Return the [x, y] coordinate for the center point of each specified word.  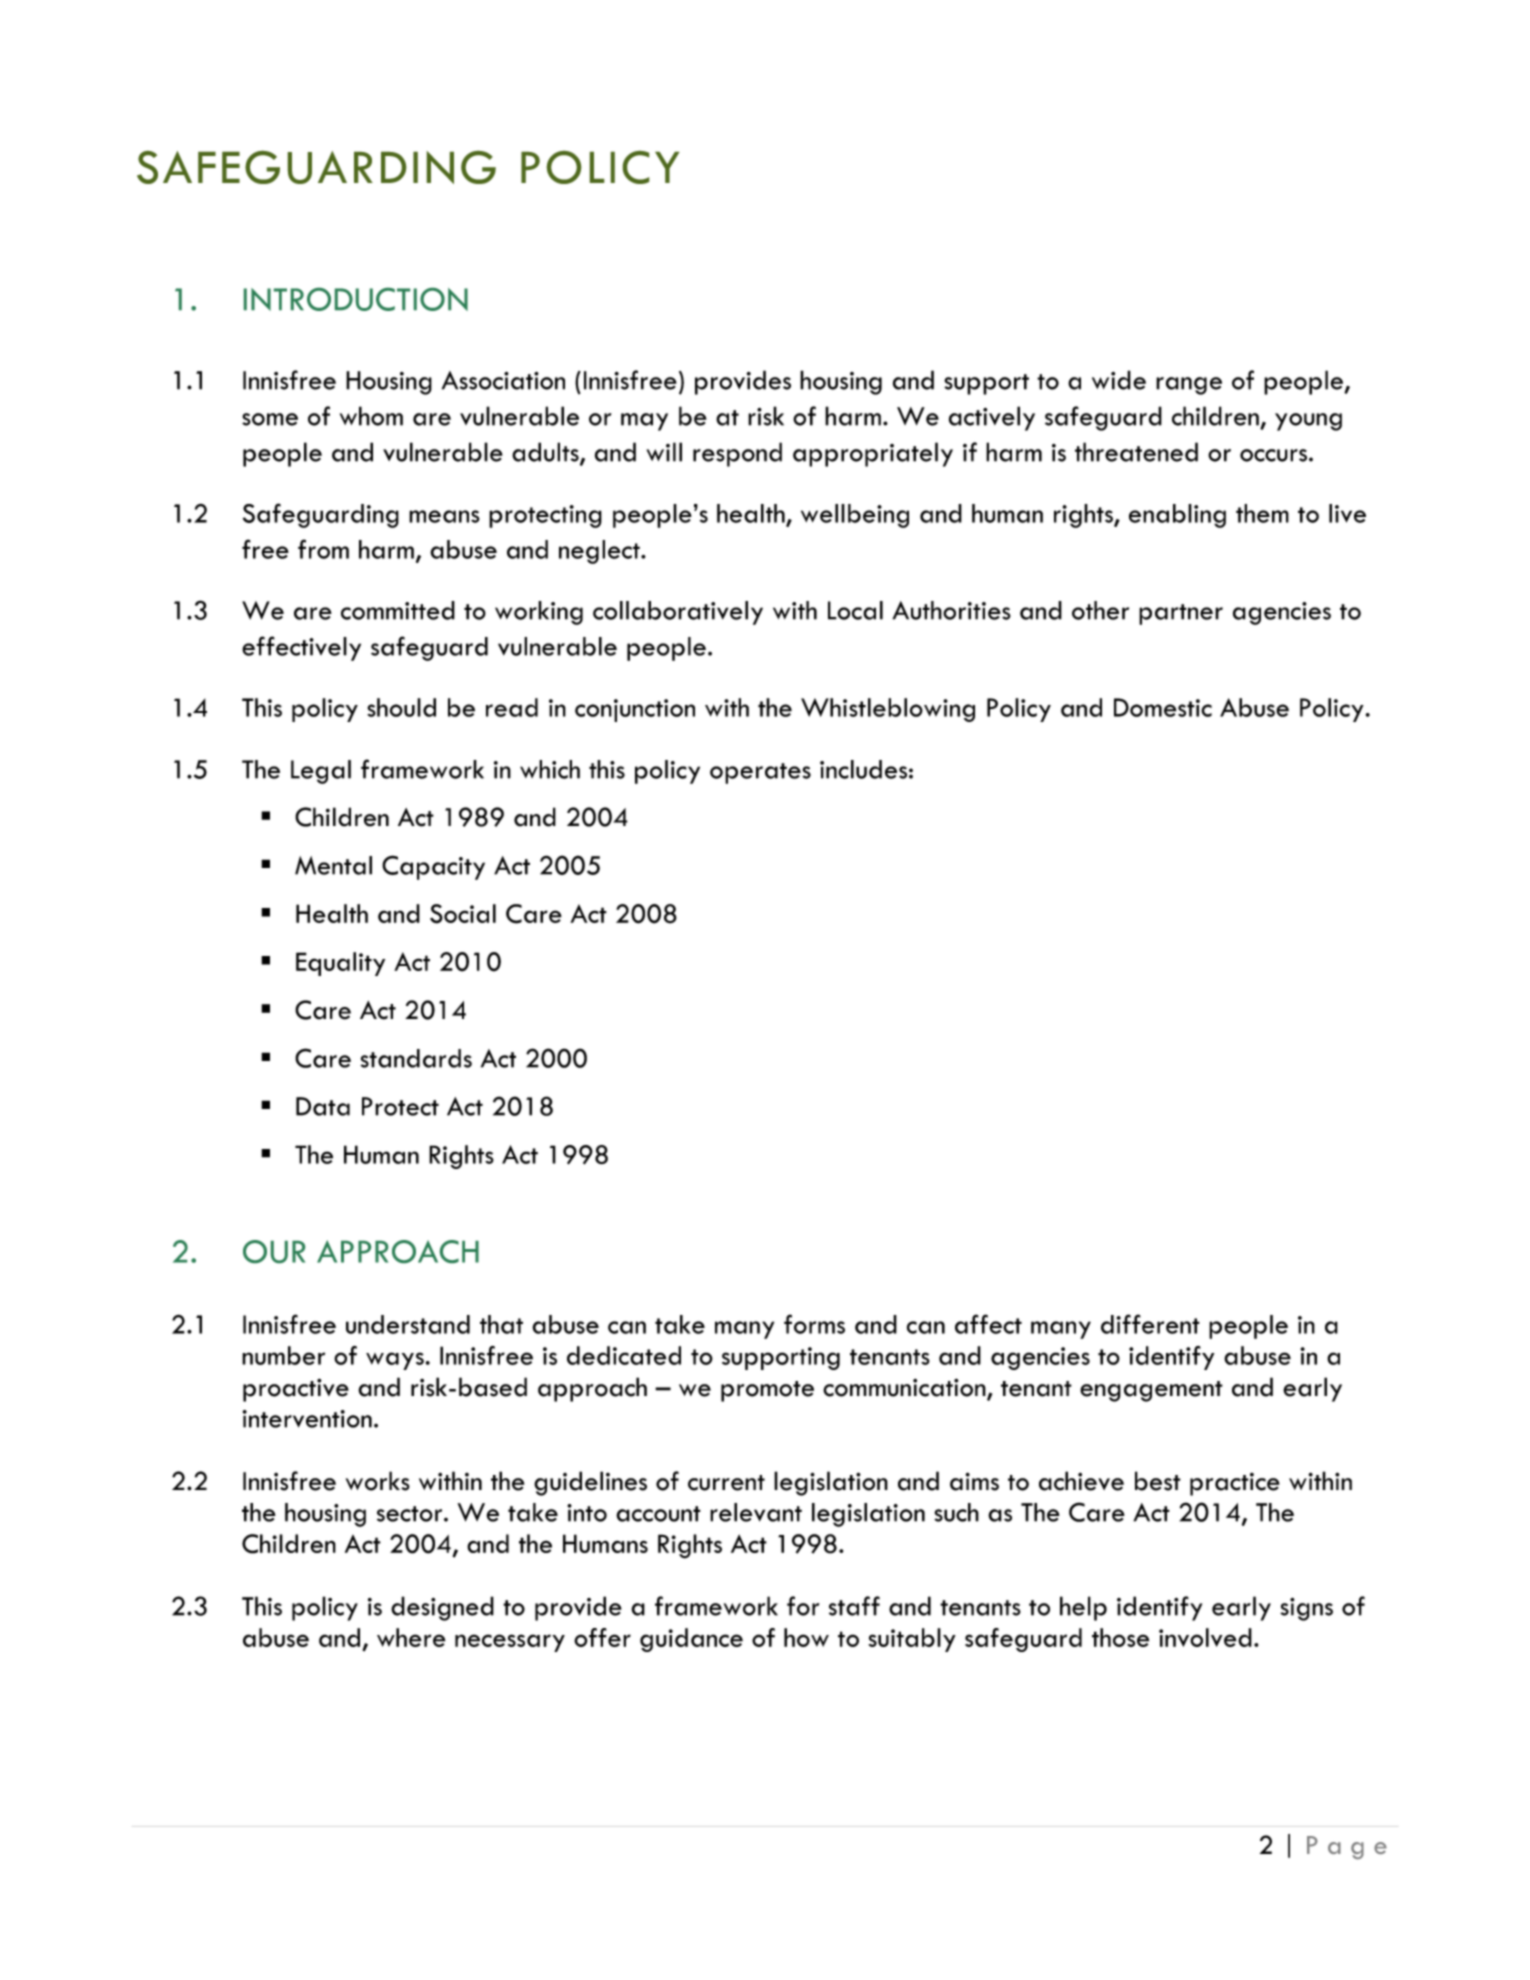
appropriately [873, 454]
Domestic [1163, 707]
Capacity [433, 867]
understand [408, 1324]
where [411, 1637]
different [1150, 1324]
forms [814, 1324]
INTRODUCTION [356, 299]
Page [1347, 1847]
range [1189, 386]
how [806, 1637]
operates [760, 773]
